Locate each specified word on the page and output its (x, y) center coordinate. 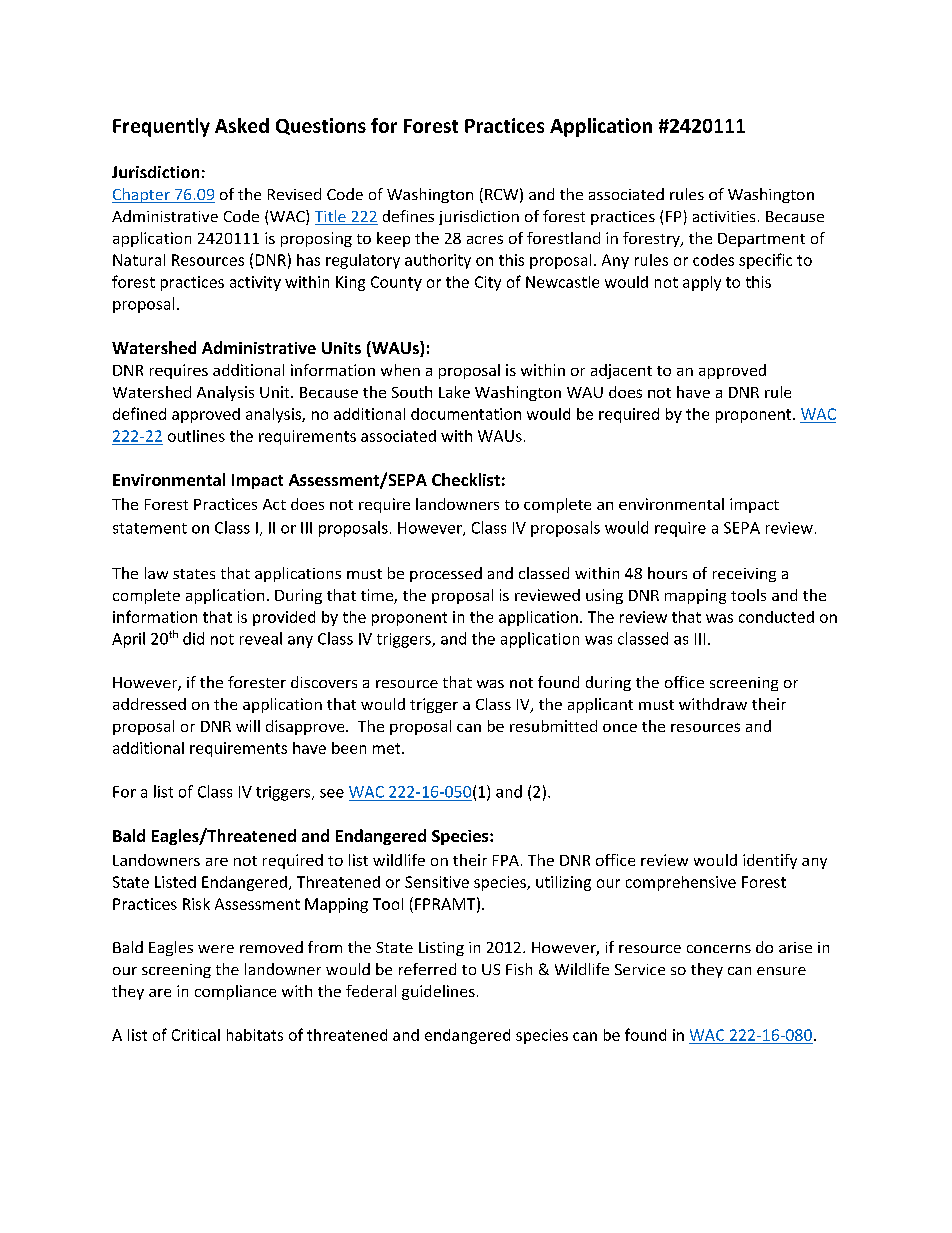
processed (446, 574)
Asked (242, 125)
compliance (235, 992)
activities (724, 216)
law (156, 573)
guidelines (438, 992)
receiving (744, 575)
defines (408, 216)
